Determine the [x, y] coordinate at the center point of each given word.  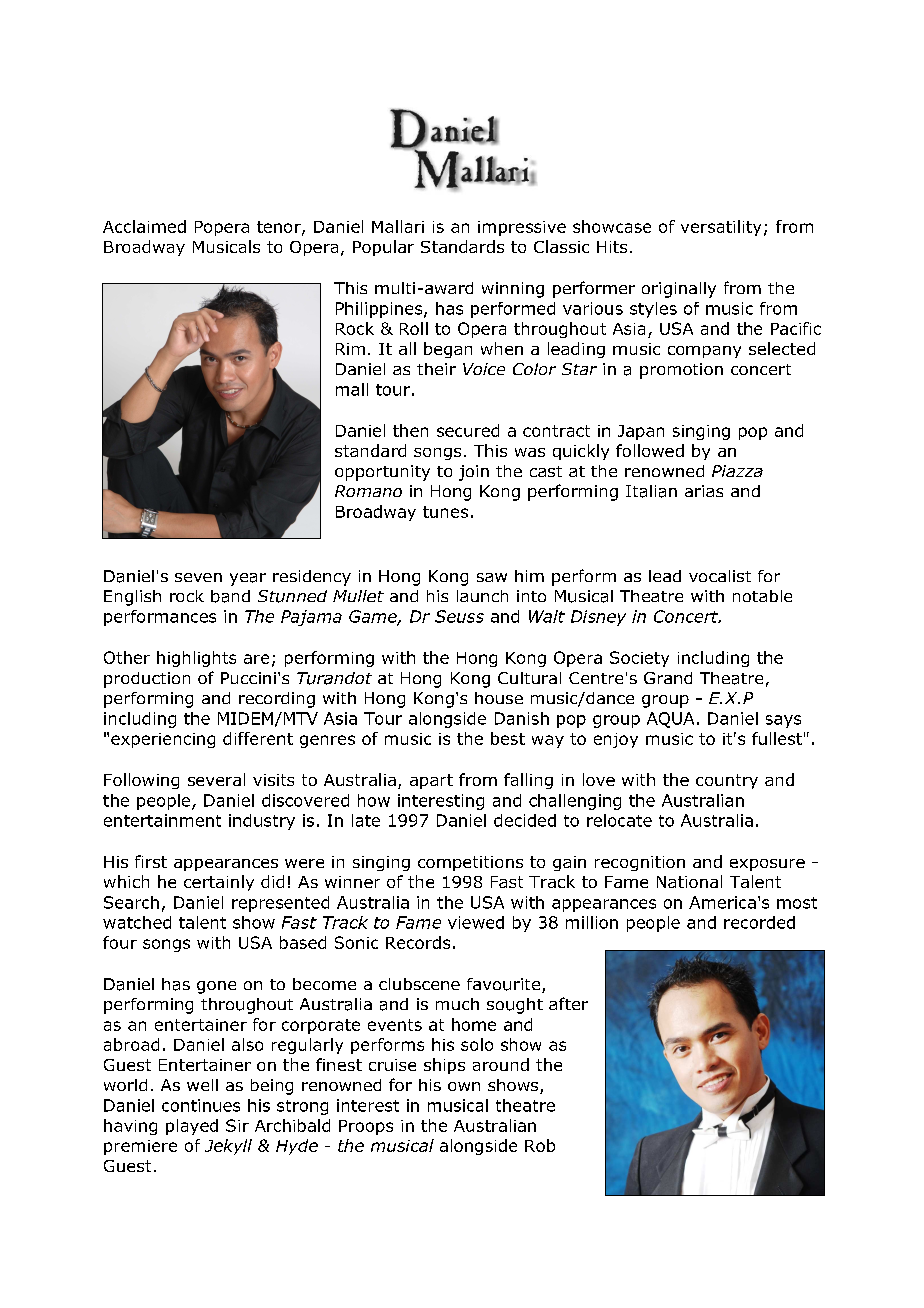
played [192, 1127]
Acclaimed [144, 226]
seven [198, 577]
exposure [767, 865]
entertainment [162, 820]
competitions [470, 863]
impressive [522, 228]
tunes [445, 512]
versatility [721, 228]
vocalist [720, 576]
